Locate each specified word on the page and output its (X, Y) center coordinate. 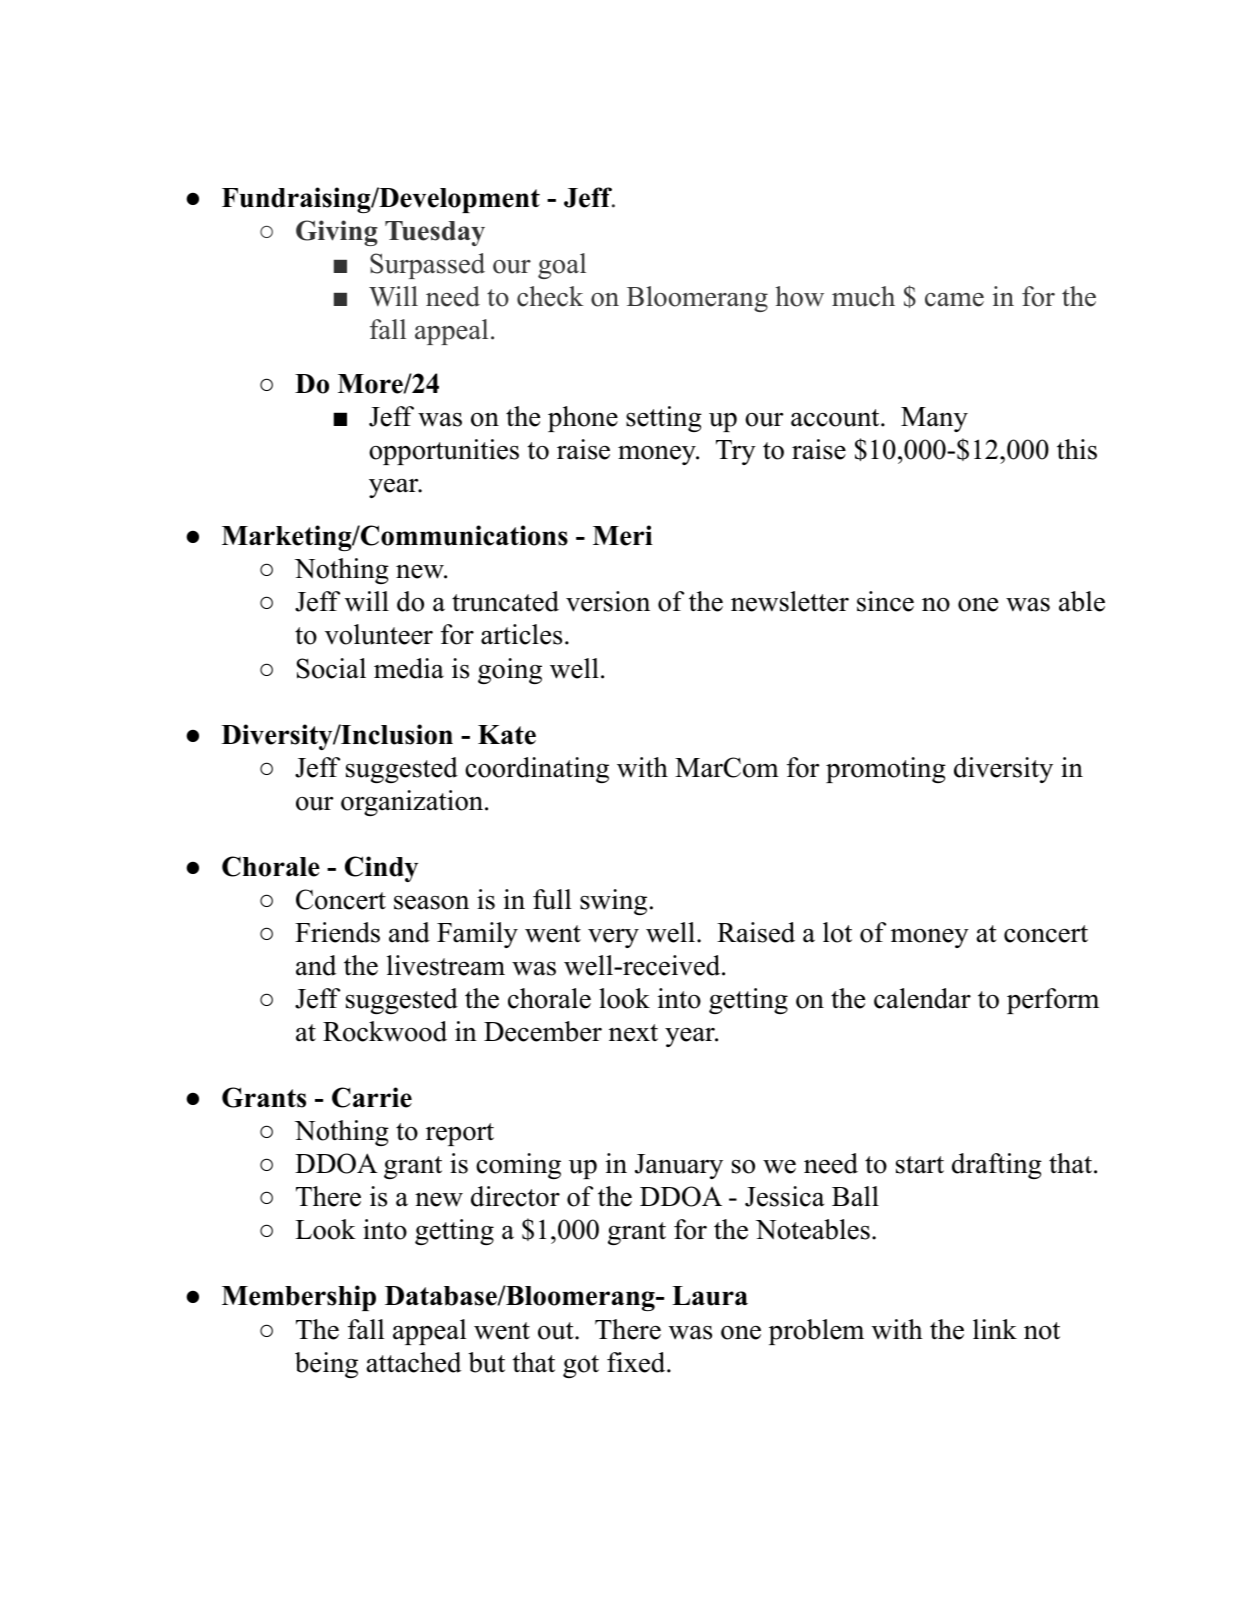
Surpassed (427, 266)
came (954, 300)
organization (413, 803)
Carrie (372, 1097)
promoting (886, 770)
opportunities (444, 452)
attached (414, 1362)
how (800, 296)
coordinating (537, 770)
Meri (623, 535)
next (633, 1033)
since (885, 601)
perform (1053, 1001)
